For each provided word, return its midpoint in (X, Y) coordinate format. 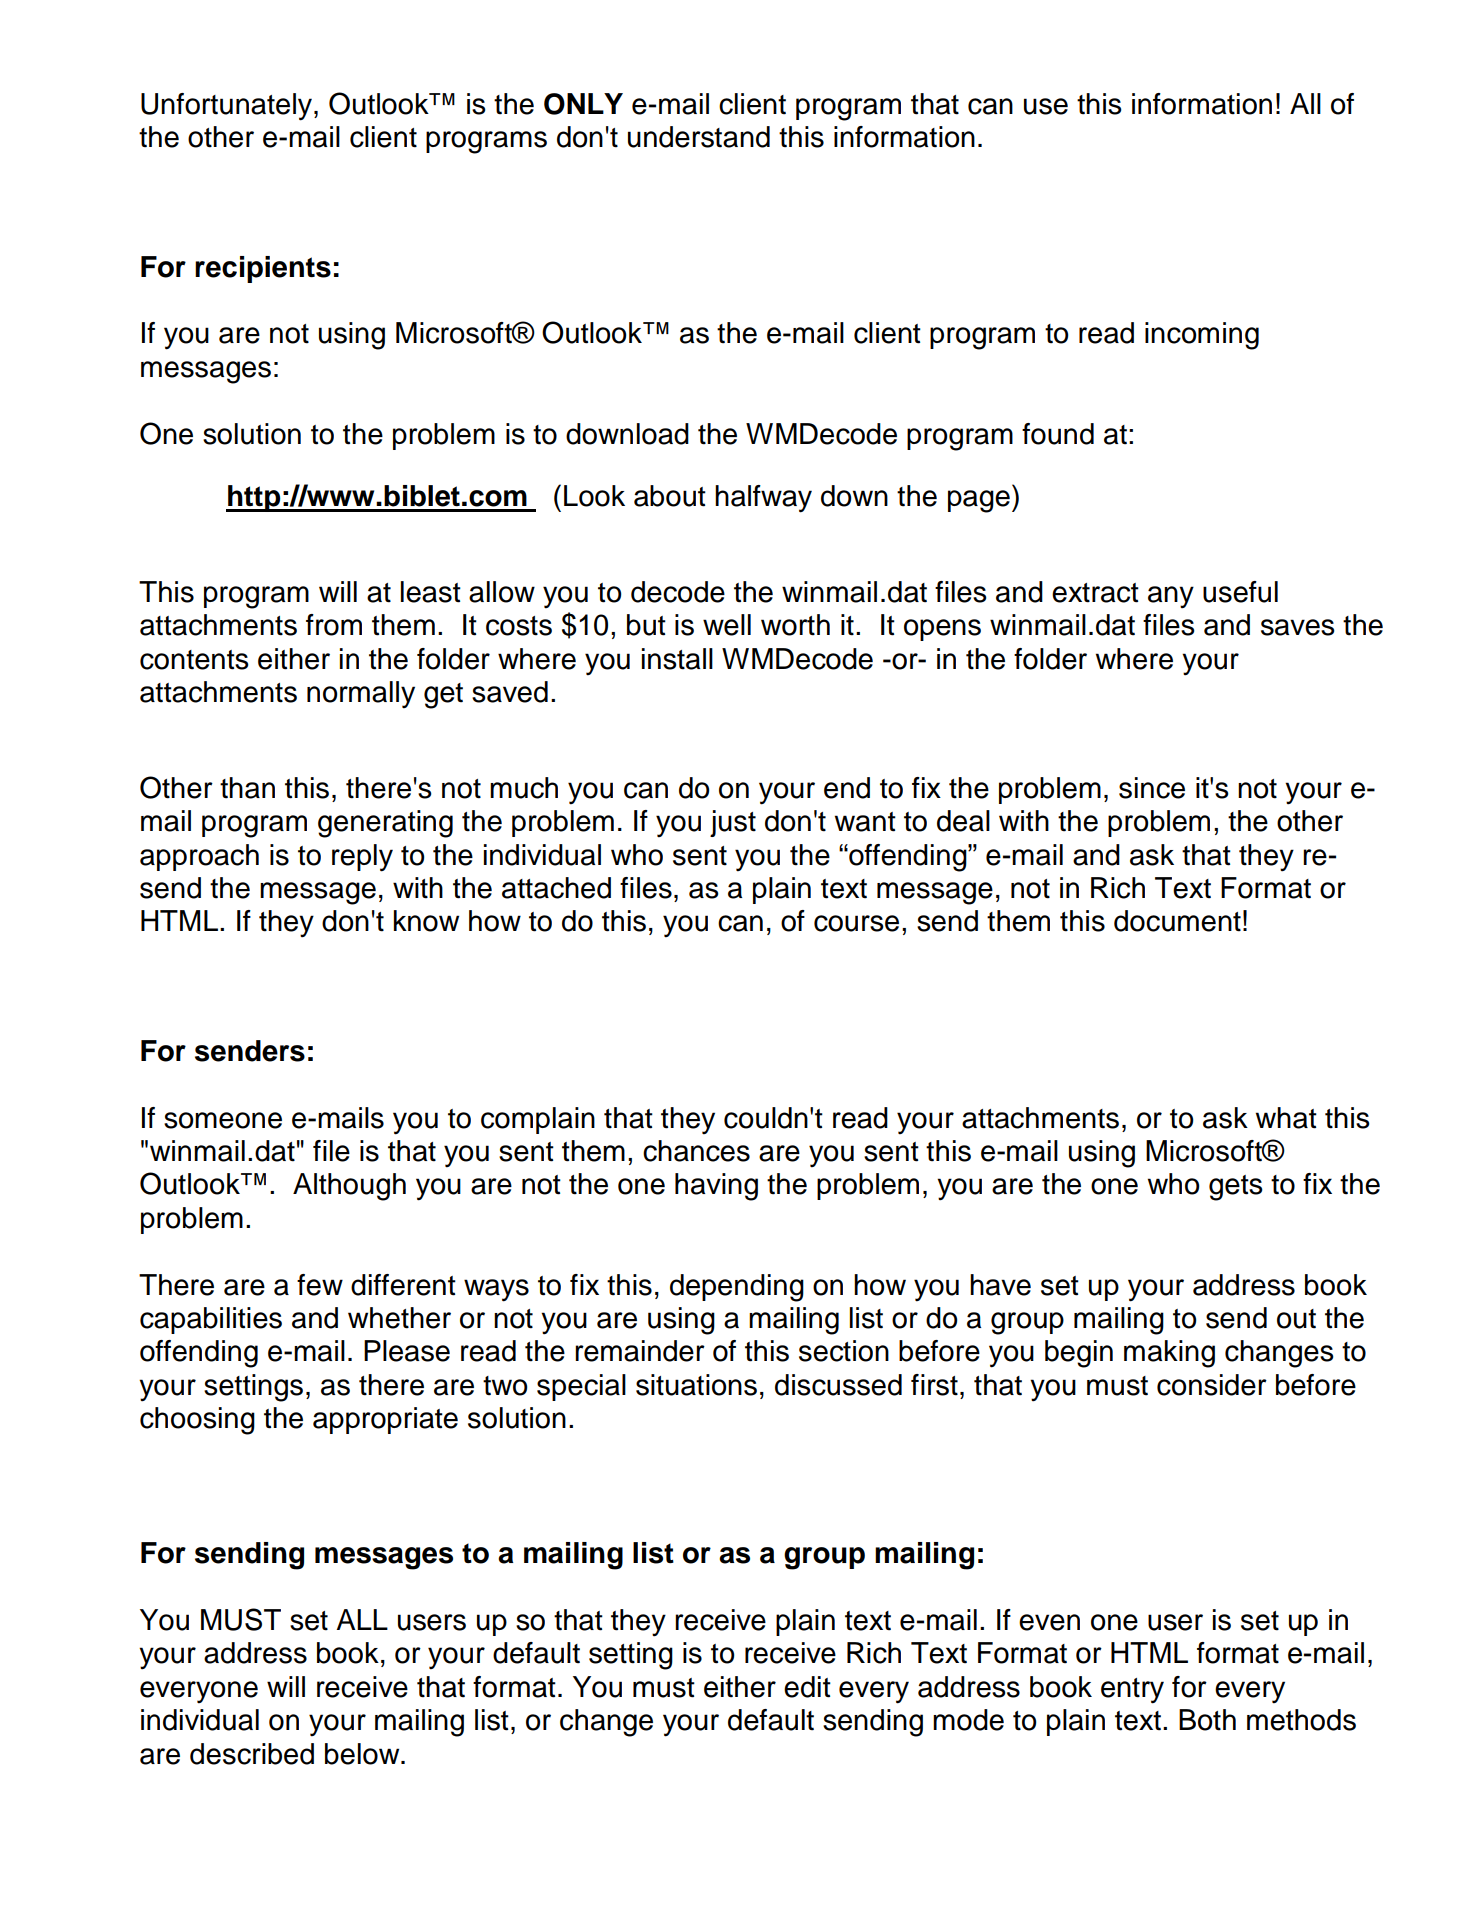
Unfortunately (228, 107)
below (363, 1754)
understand (699, 137)
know (426, 921)
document (1177, 921)
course (856, 923)
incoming (1202, 336)
